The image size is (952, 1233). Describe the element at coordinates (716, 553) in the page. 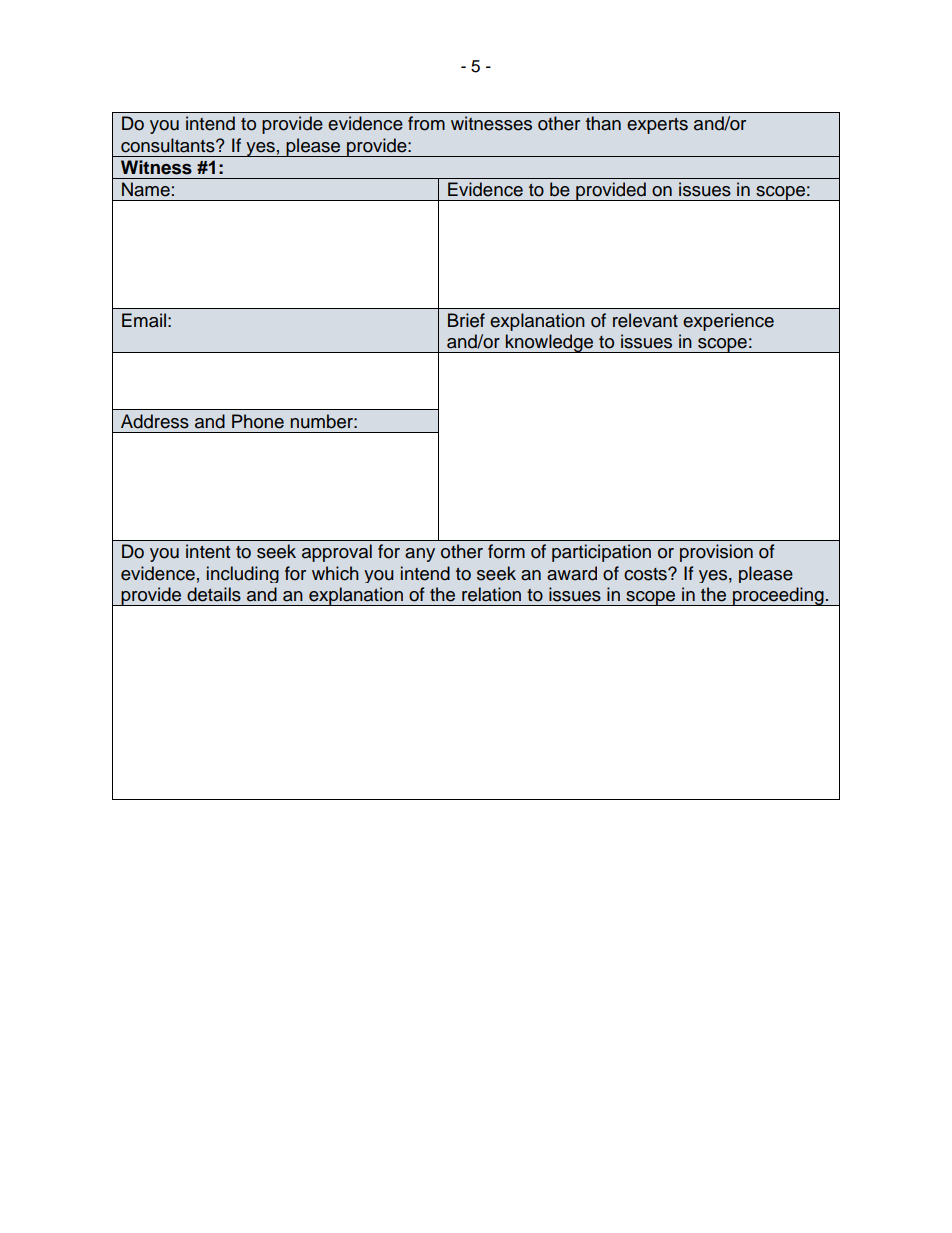

I see `provision` at that location.
